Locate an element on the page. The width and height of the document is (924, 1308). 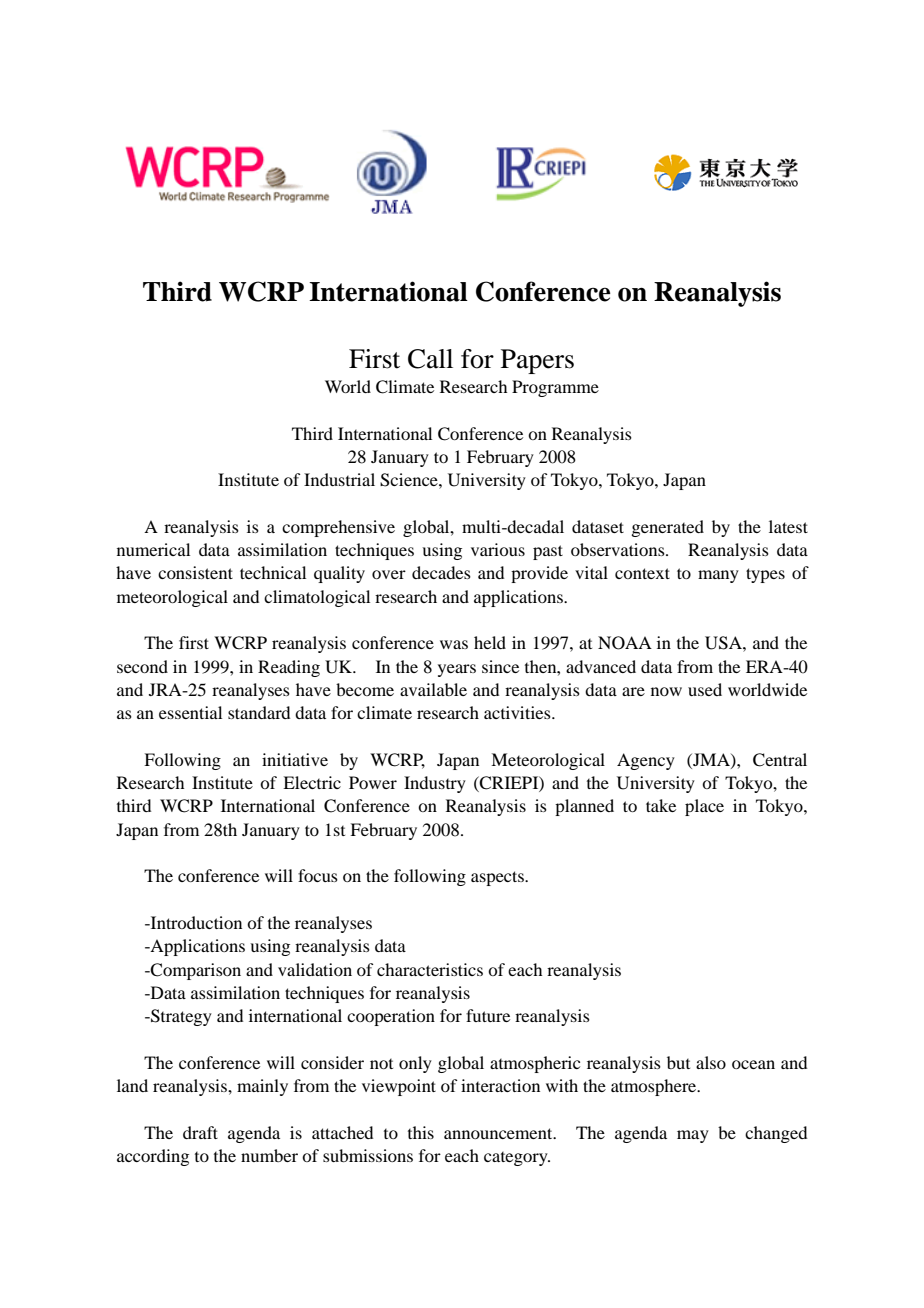
announcement is located at coordinates (499, 1133).
